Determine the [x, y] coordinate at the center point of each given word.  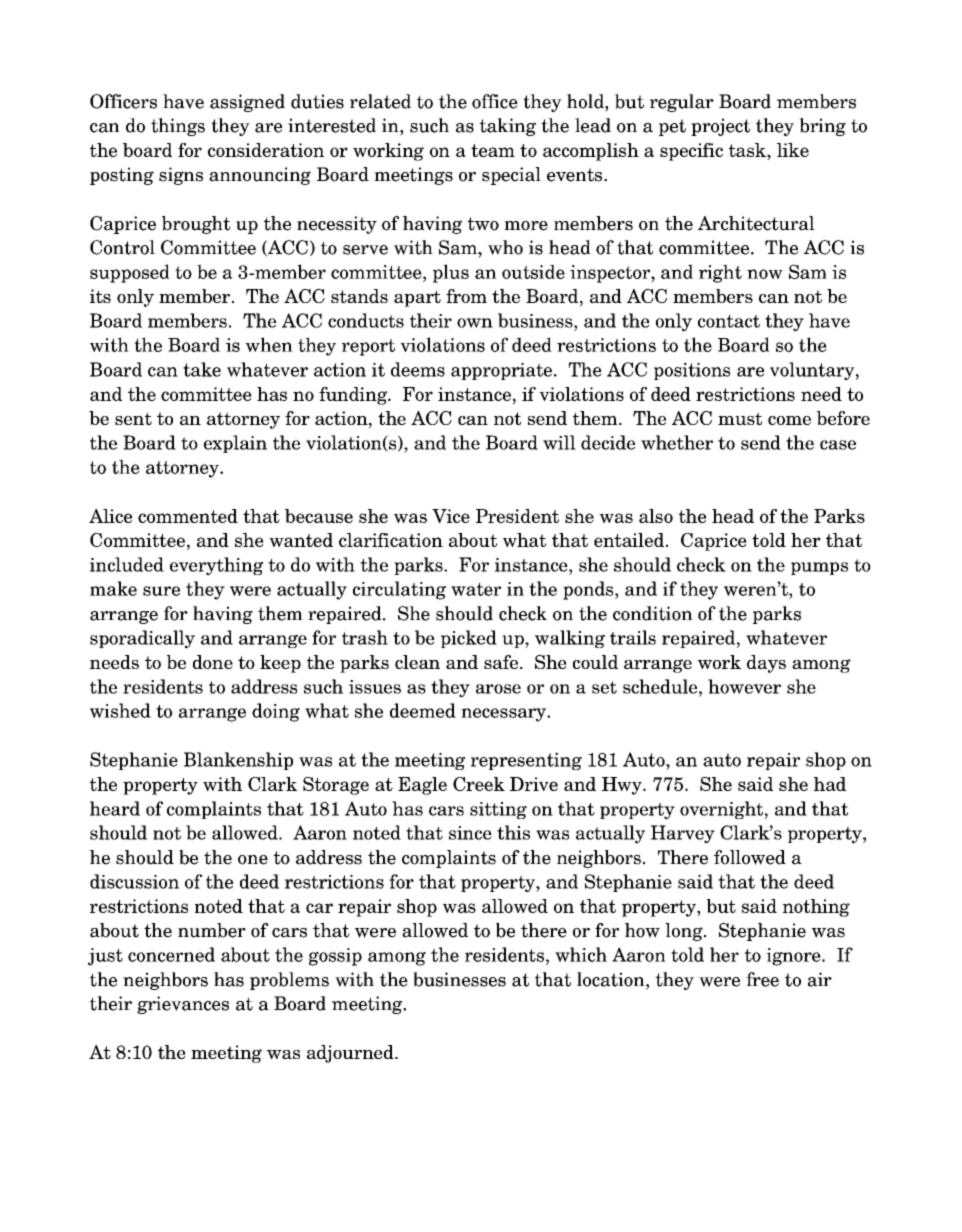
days [766, 664]
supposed [130, 273]
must [740, 418]
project [720, 127]
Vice [451, 516]
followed [750, 857]
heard [115, 808]
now [765, 274]
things [178, 127]
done [213, 662]
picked [469, 639]
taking [507, 127]
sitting [498, 810]
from [466, 296]
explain [235, 444]
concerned [171, 954]
